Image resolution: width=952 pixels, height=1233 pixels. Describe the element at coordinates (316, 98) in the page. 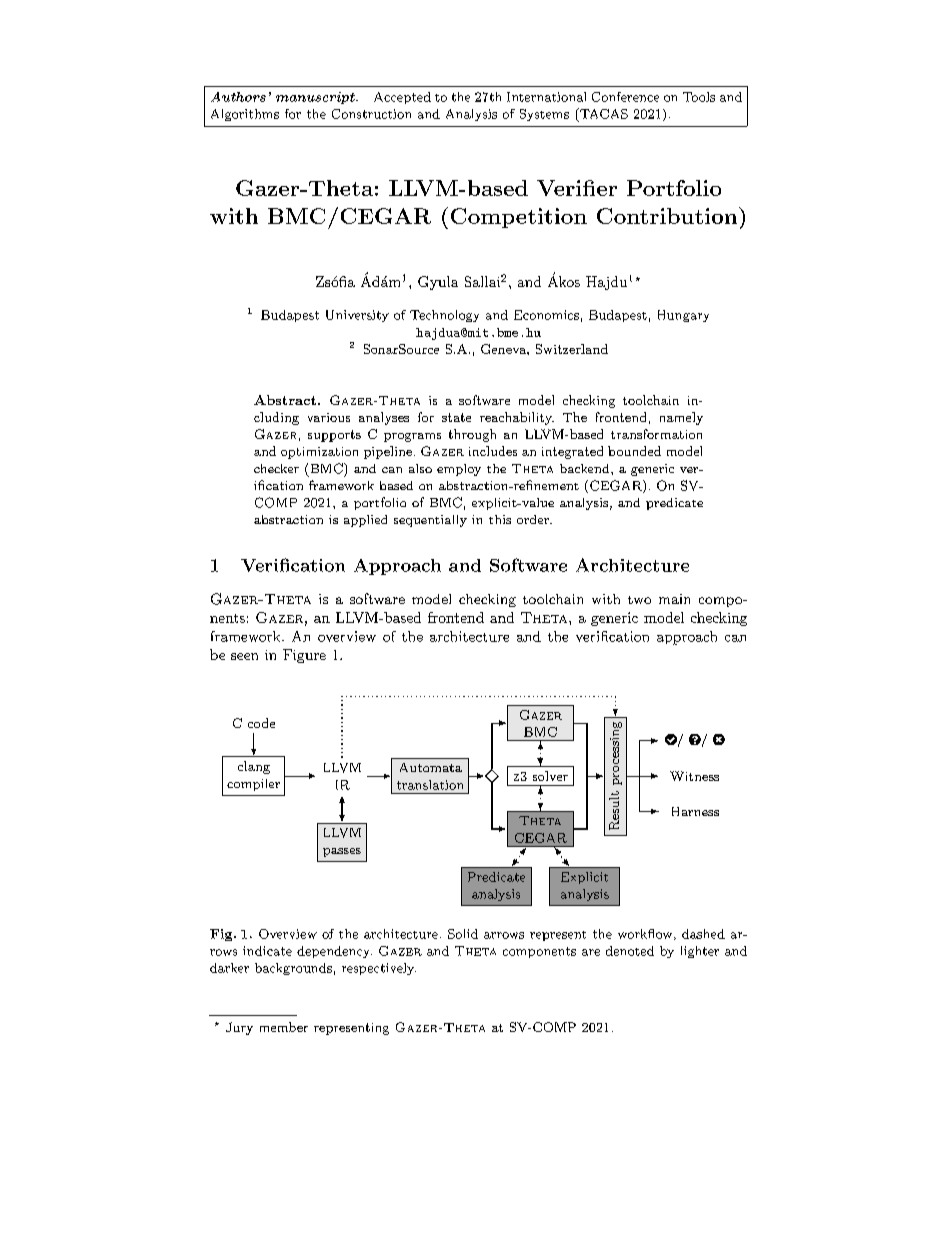

I see `manuscript` at that location.
